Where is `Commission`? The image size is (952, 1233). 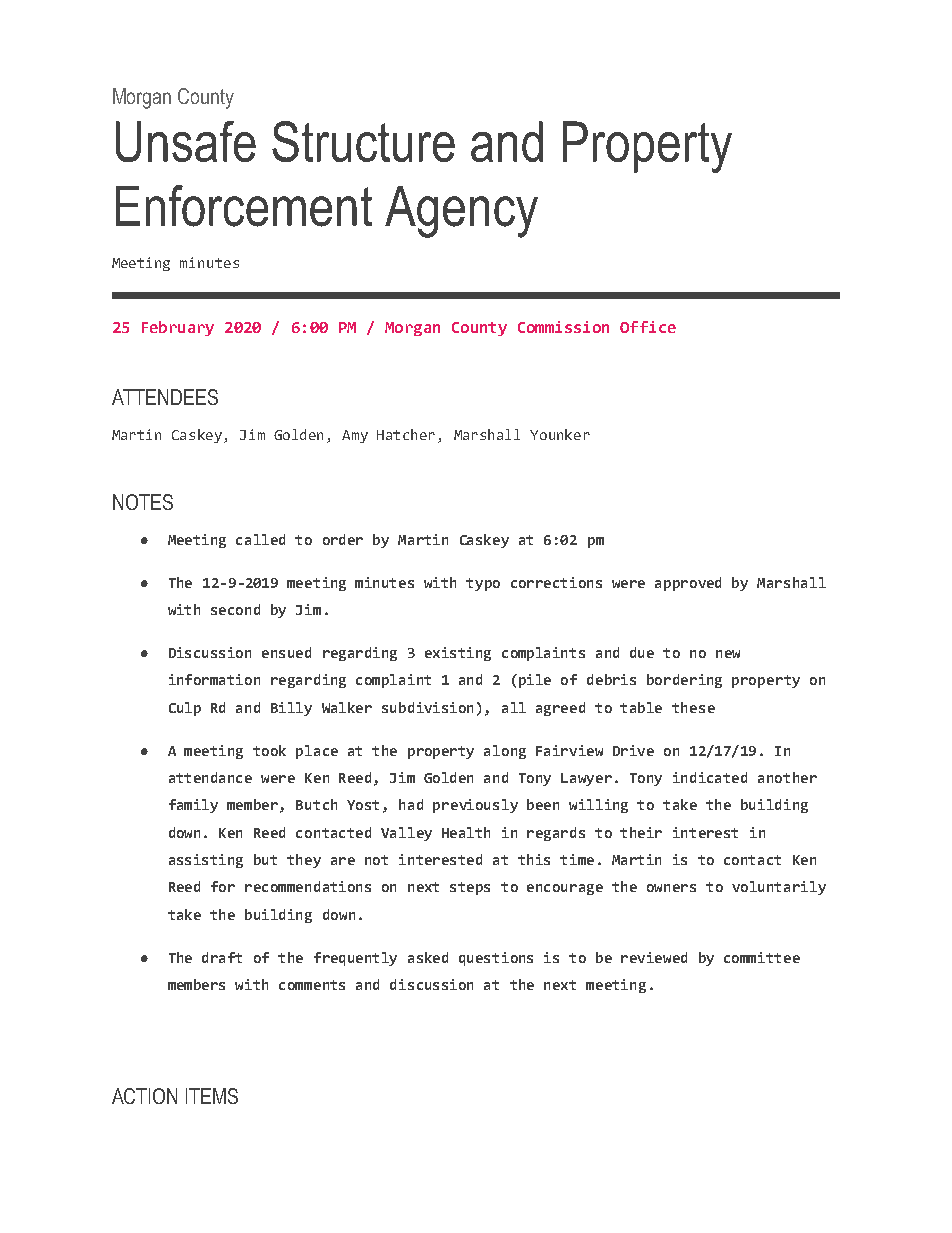
Commission is located at coordinates (563, 327).
